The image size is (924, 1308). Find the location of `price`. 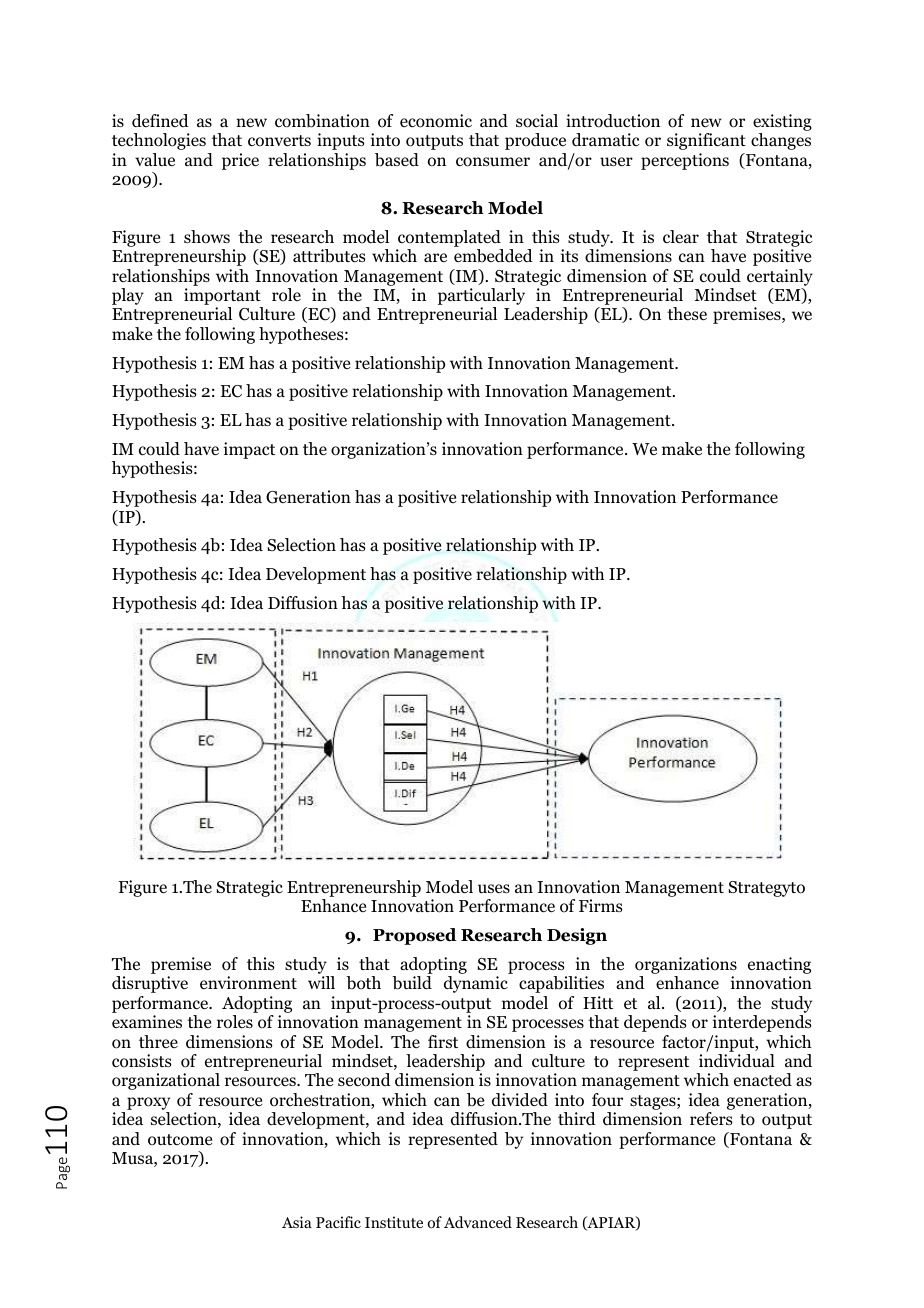

price is located at coordinates (240, 161).
